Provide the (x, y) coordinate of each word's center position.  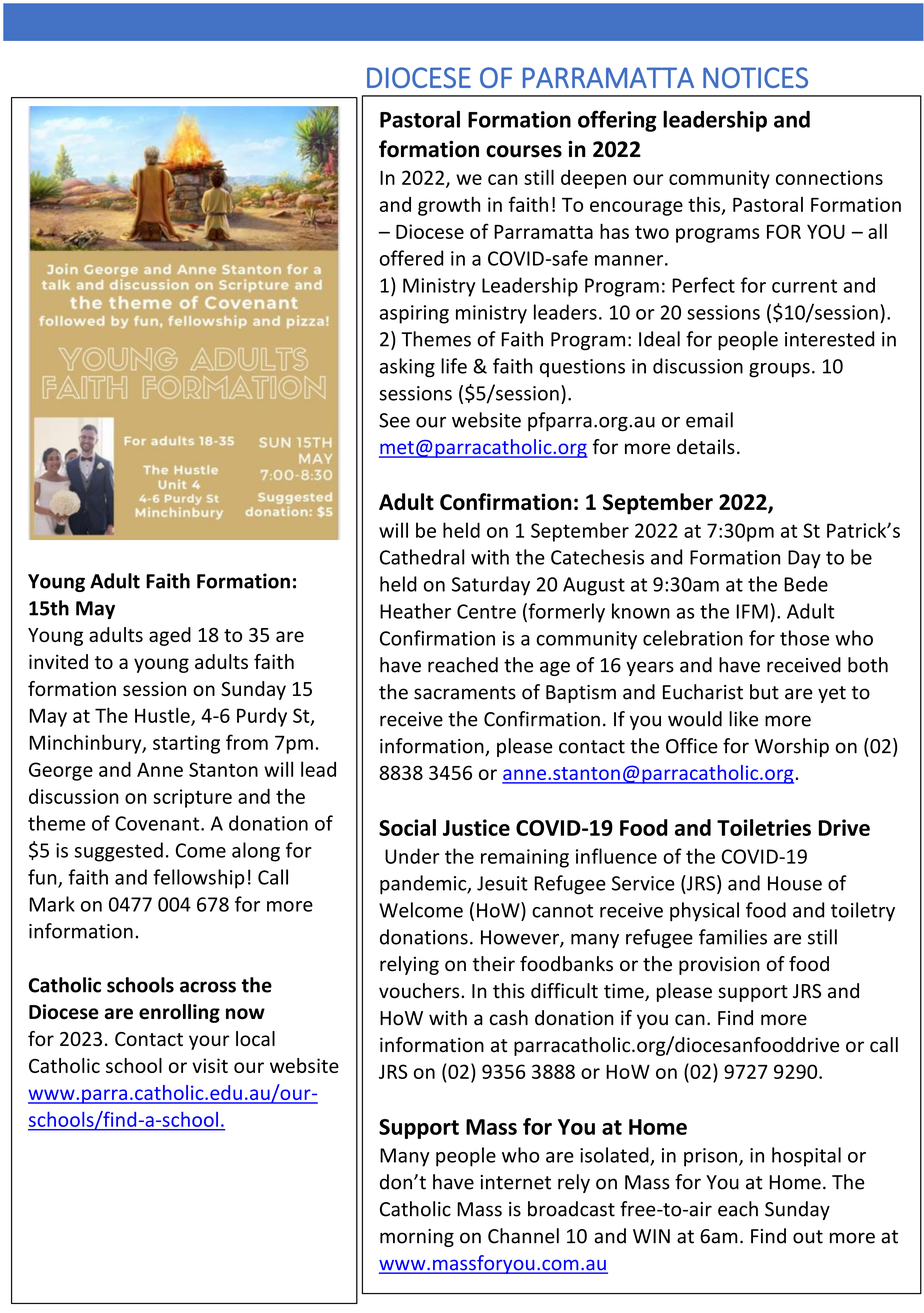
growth (449, 206)
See (394, 420)
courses (524, 151)
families (733, 937)
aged (170, 636)
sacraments (465, 693)
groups (779, 370)
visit (210, 1065)
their (494, 964)
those (804, 638)
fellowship (199, 879)
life (454, 366)
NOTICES (755, 77)
